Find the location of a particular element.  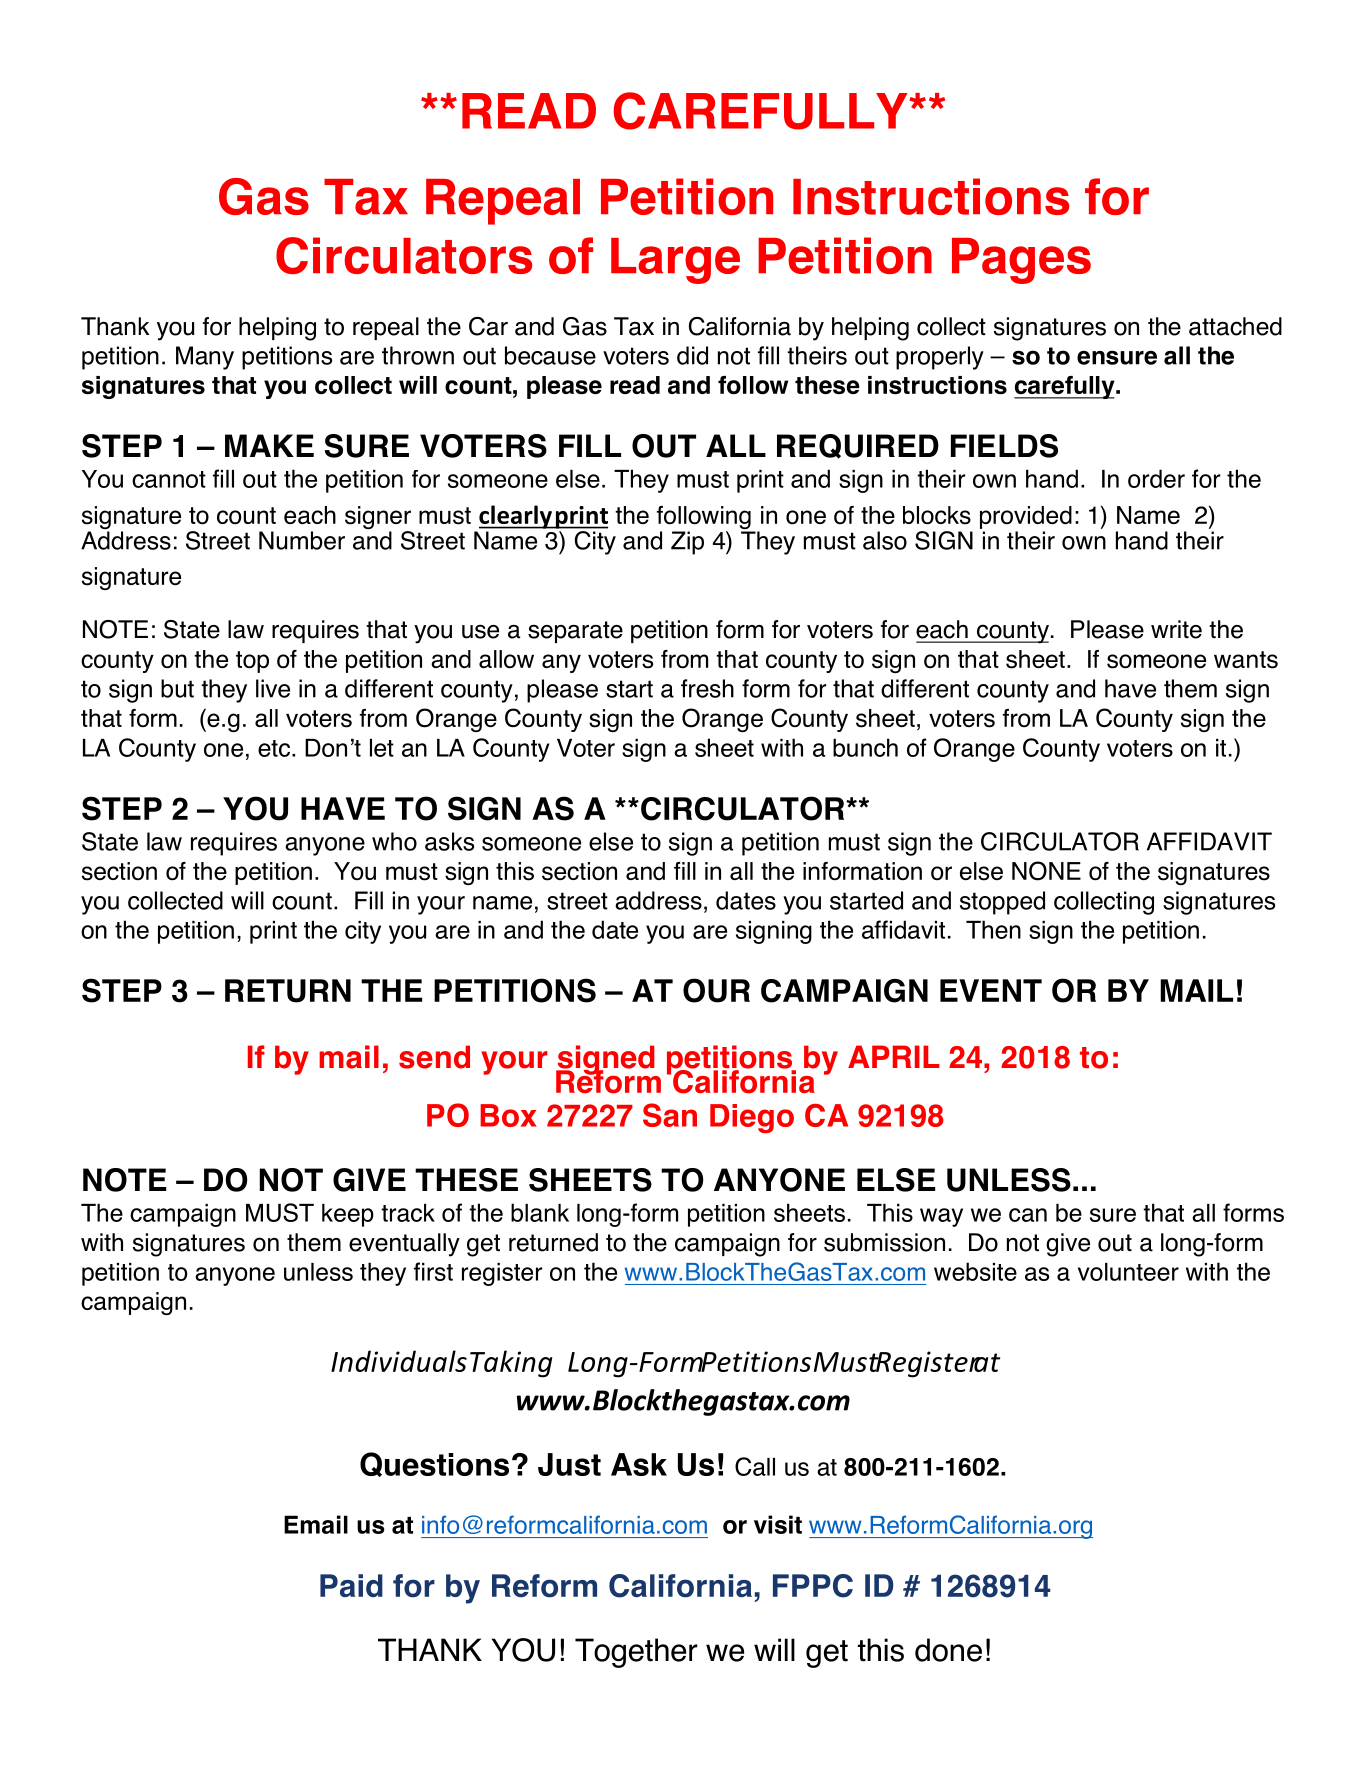

Diego is located at coordinates (752, 1118).
